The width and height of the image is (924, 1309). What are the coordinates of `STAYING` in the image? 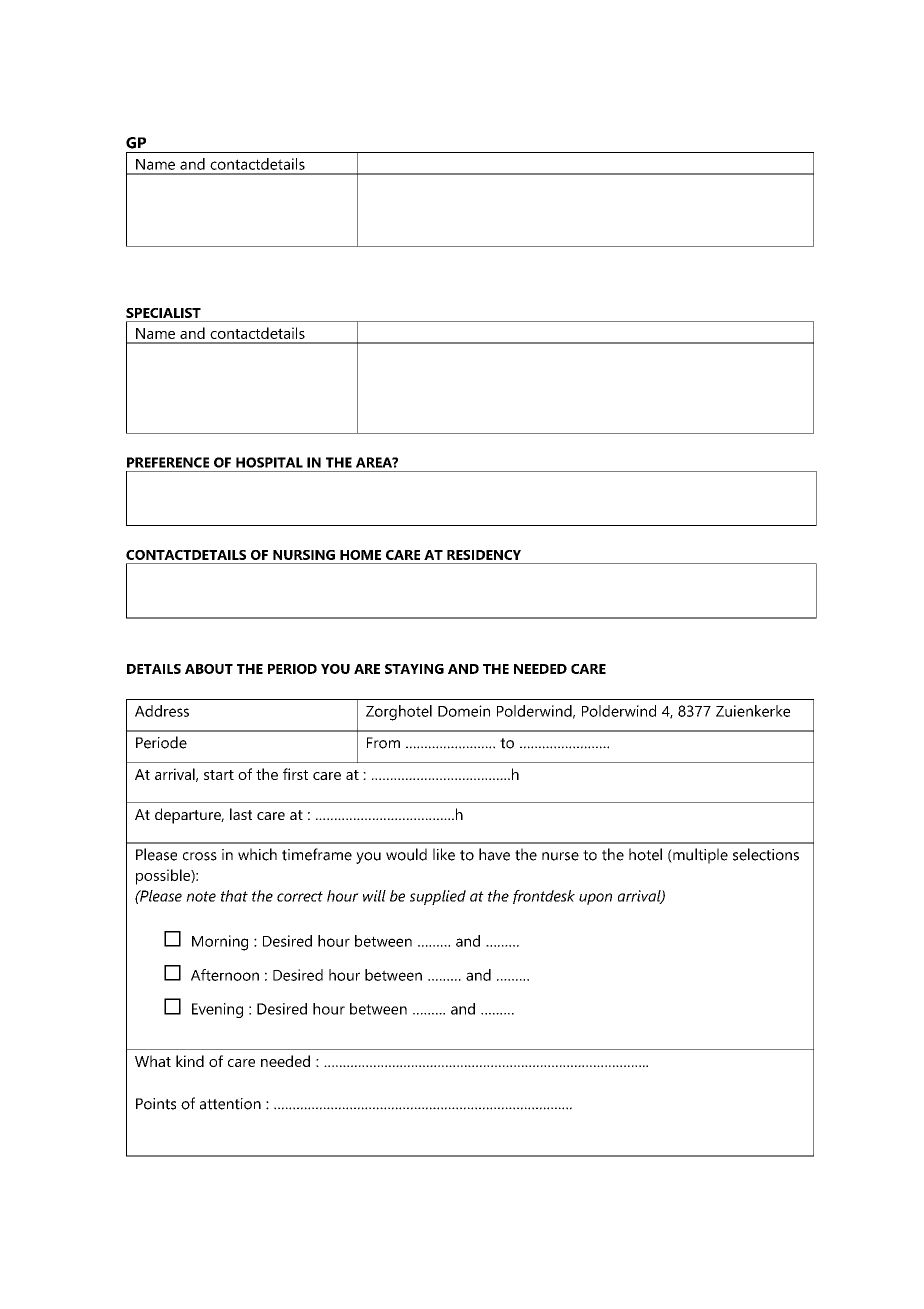 It's located at (414, 669).
